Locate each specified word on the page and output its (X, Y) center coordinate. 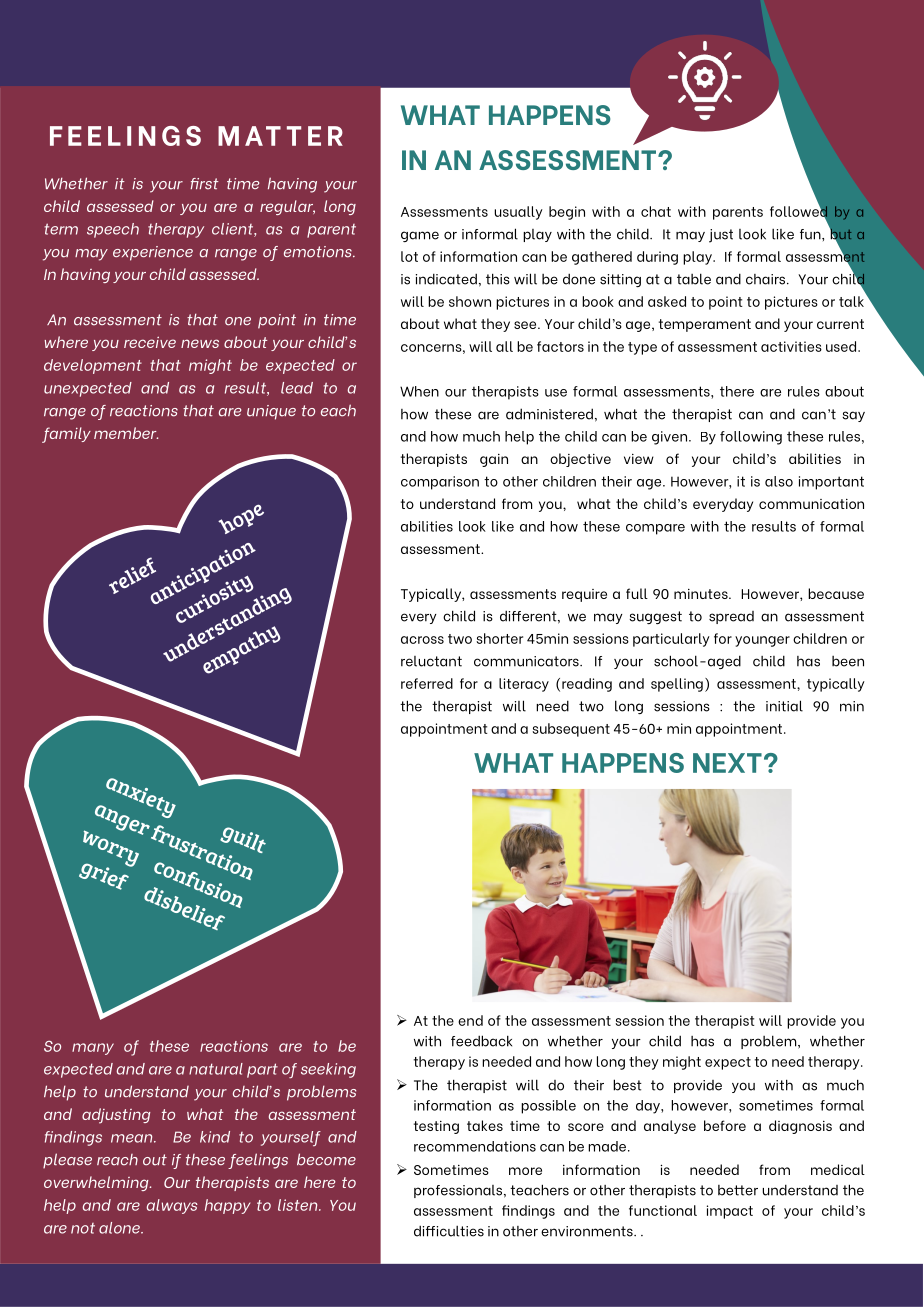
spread (731, 617)
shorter (499, 638)
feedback (481, 1041)
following (751, 438)
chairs (767, 279)
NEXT (727, 763)
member (126, 433)
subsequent (571, 730)
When (419, 391)
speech (113, 230)
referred (427, 683)
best (627, 1085)
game (420, 236)
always (172, 1206)
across (422, 640)
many (93, 1049)
